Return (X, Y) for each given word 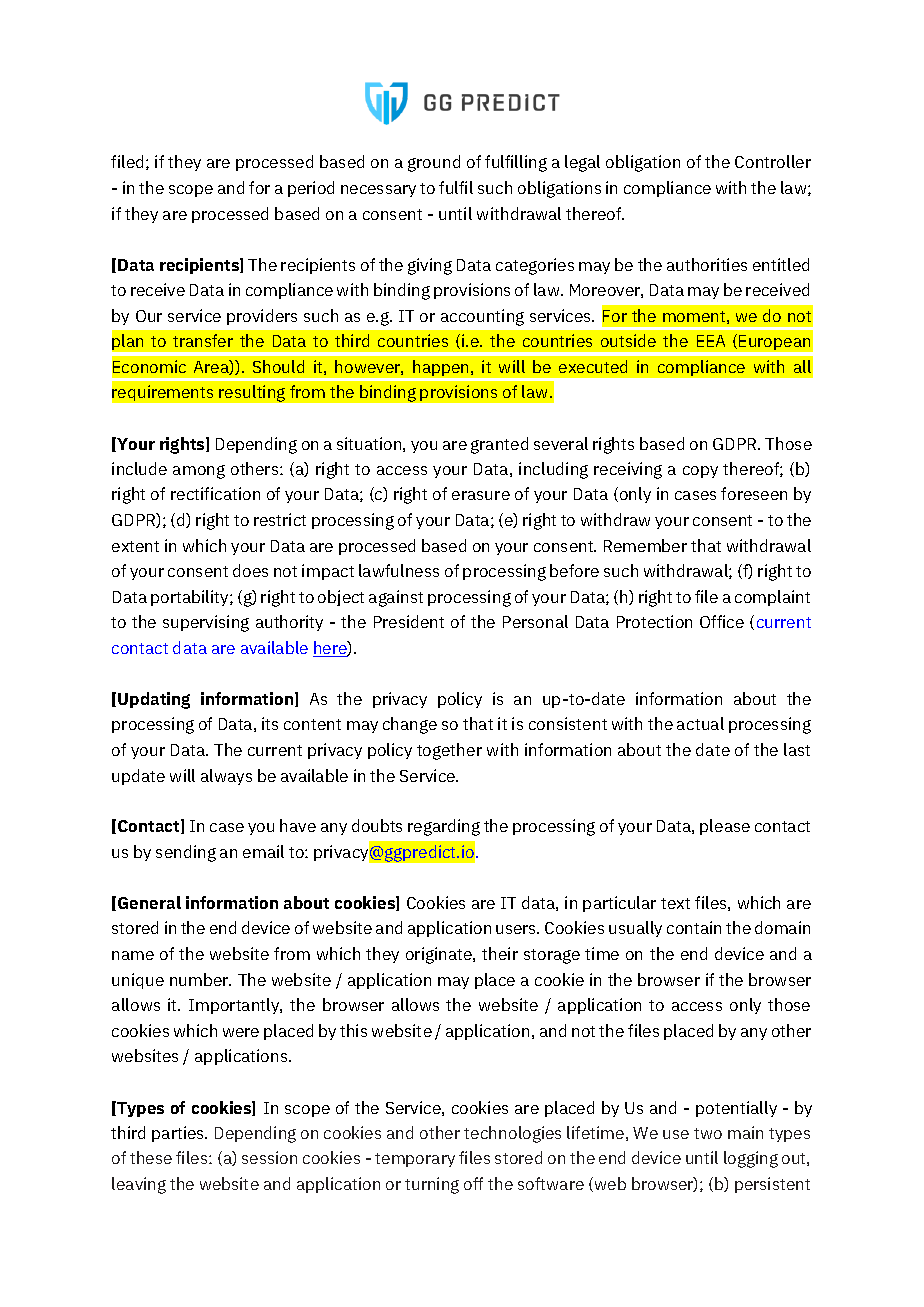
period (311, 189)
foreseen (754, 493)
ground (434, 163)
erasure (481, 495)
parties (179, 1134)
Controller (773, 161)
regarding (444, 827)
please (725, 827)
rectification (215, 493)
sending (186, 853)
